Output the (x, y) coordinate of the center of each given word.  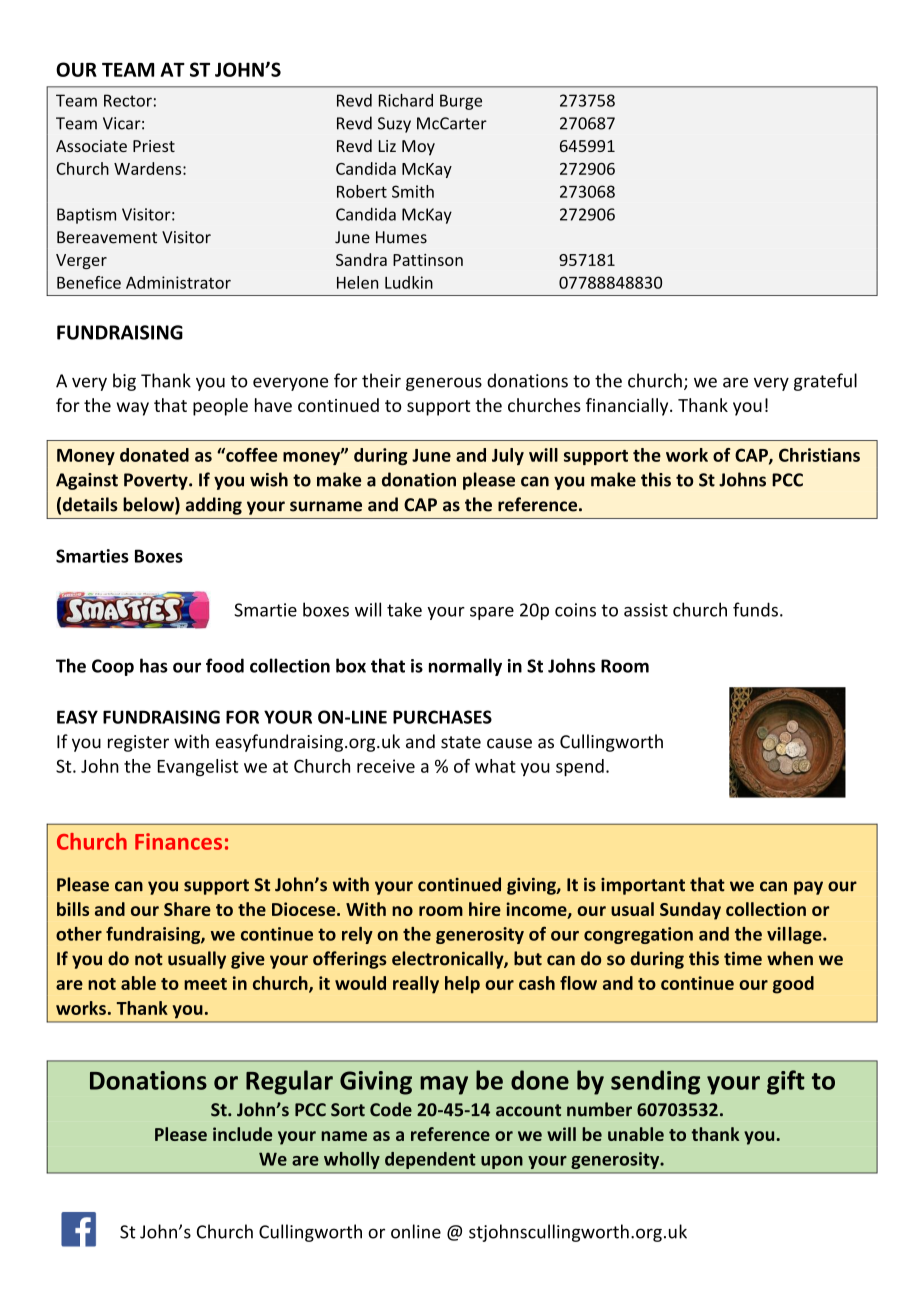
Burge (461, 102)
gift (786, 1082)
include (242, 1134)
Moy (418, 148)
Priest (154, 146)
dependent (430, 1160)
